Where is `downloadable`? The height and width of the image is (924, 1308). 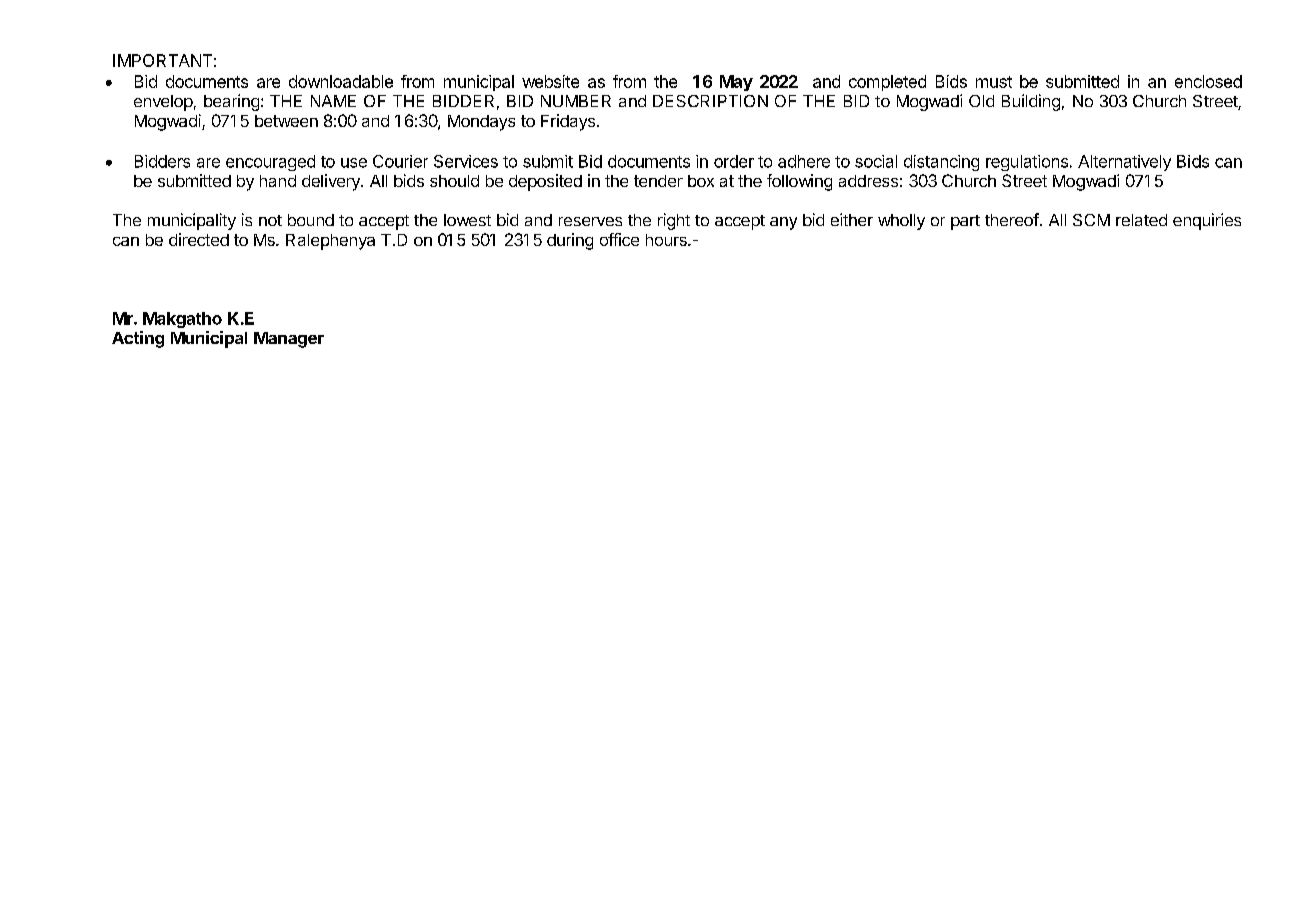
downloadable is located at coordinates (341, 81).
